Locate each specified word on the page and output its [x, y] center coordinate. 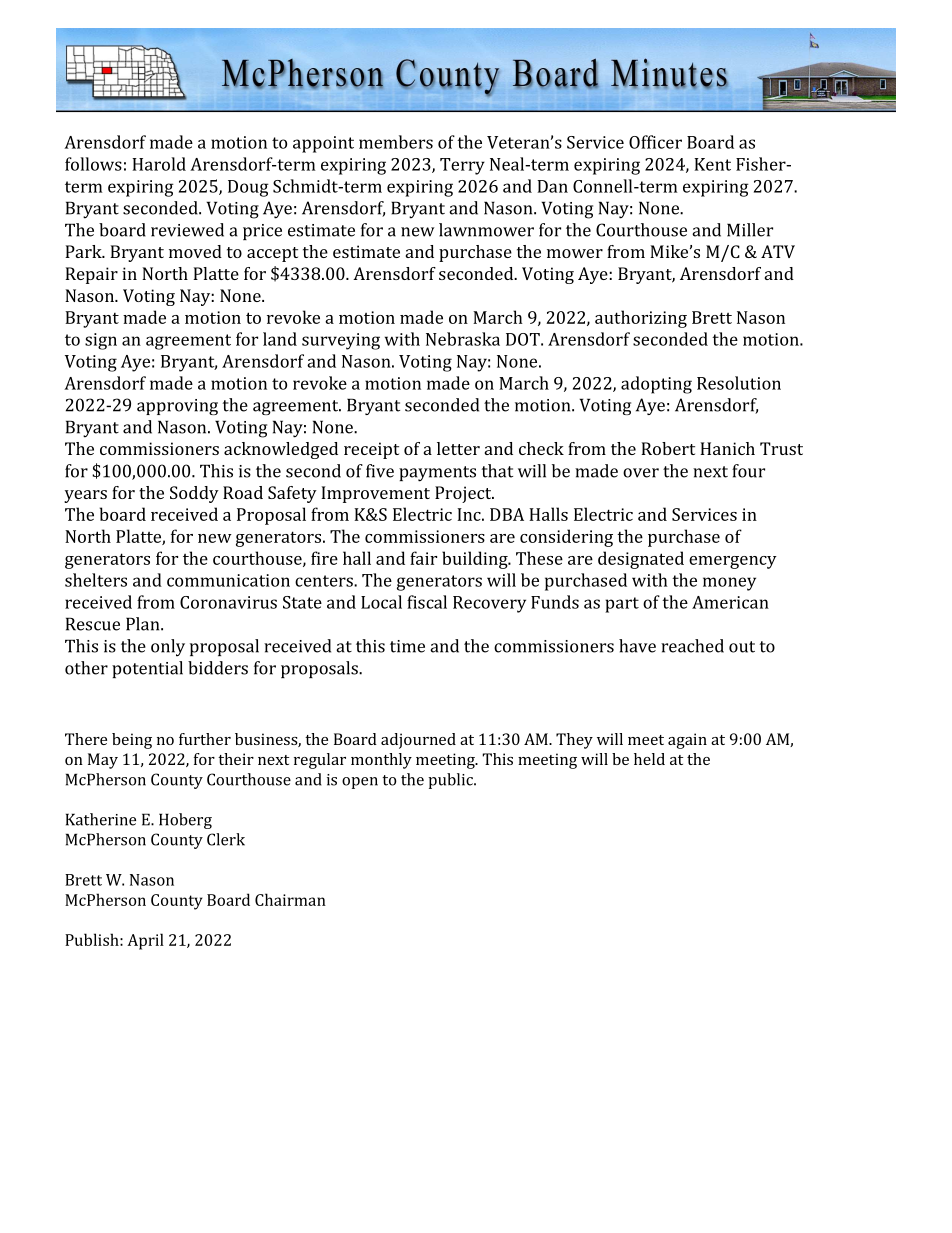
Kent [712, 164]
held [649, 759]
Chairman [290, 899]
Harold [159, 164]
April [145, 941]
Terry [462, 166]
